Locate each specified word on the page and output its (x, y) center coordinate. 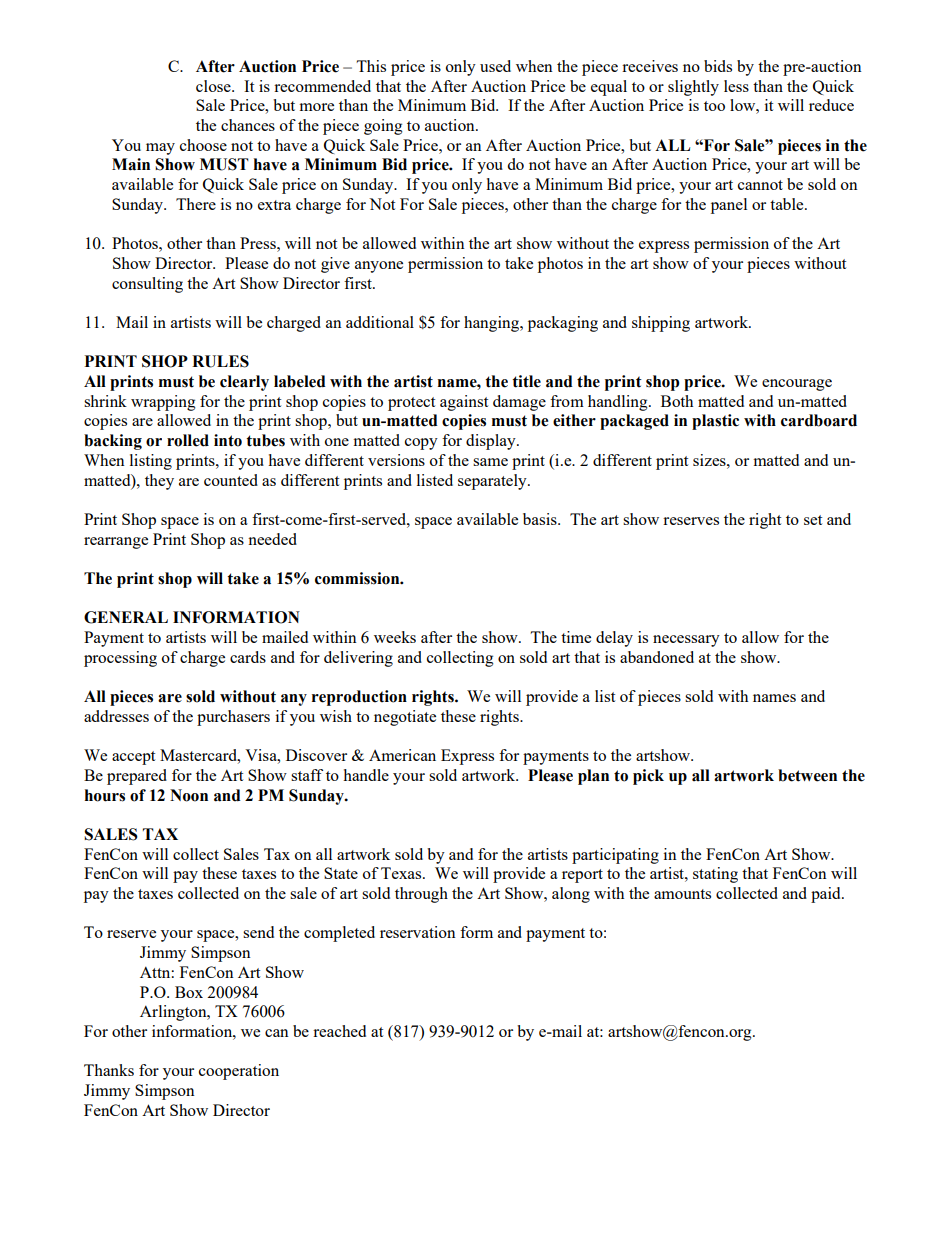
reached (339, 1031)
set (813, 520)
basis (541, 519)
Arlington (174, 1013)
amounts (682, 894)
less (736, 86)
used (495, 66)
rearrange (116, 543)
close (214, 86)
